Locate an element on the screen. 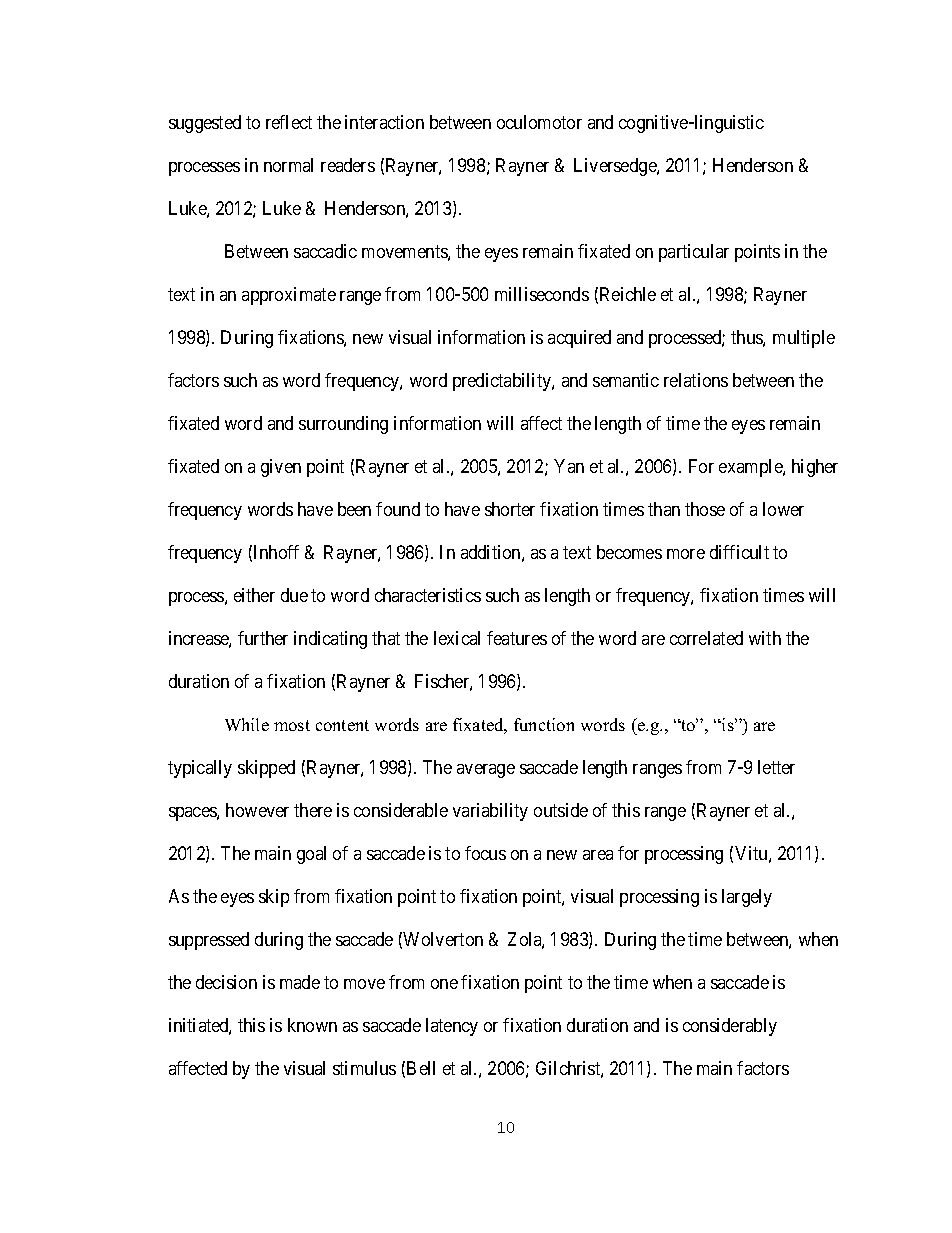 This screenshot has height=1233, width=952. however is located at coordinates (257, 810).
